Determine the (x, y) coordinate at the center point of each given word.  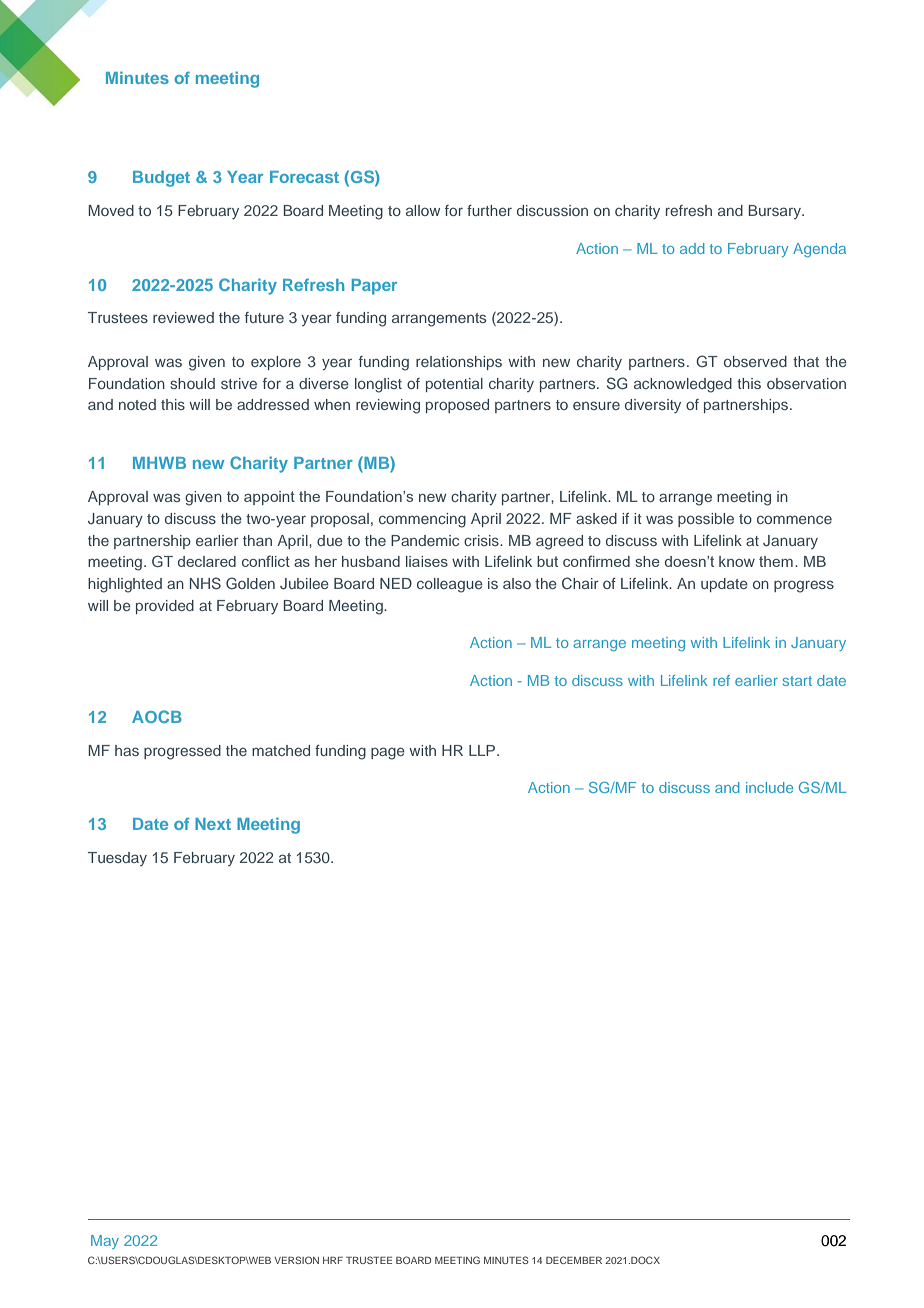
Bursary (775, 212)
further (489, 210)
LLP (483, 750)
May (105, 1242)
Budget (161, 179)
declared (207, 561)
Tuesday (117, 859)
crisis (482, 540)
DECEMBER (574, 1260)
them (776, 561)
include (769, 787)
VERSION (296, 1260)
